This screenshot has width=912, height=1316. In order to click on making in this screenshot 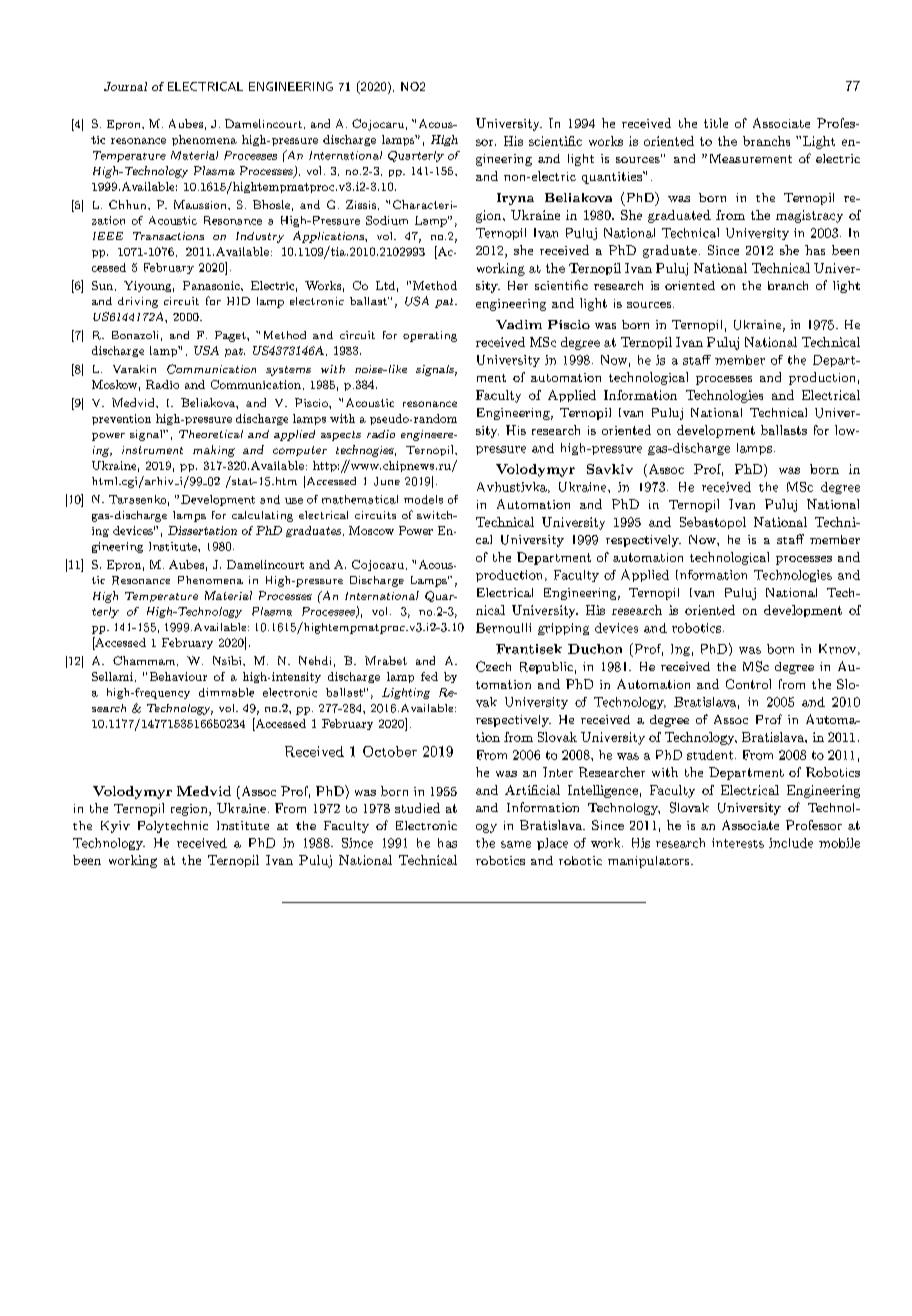, I will do `click(214, 451)`.
